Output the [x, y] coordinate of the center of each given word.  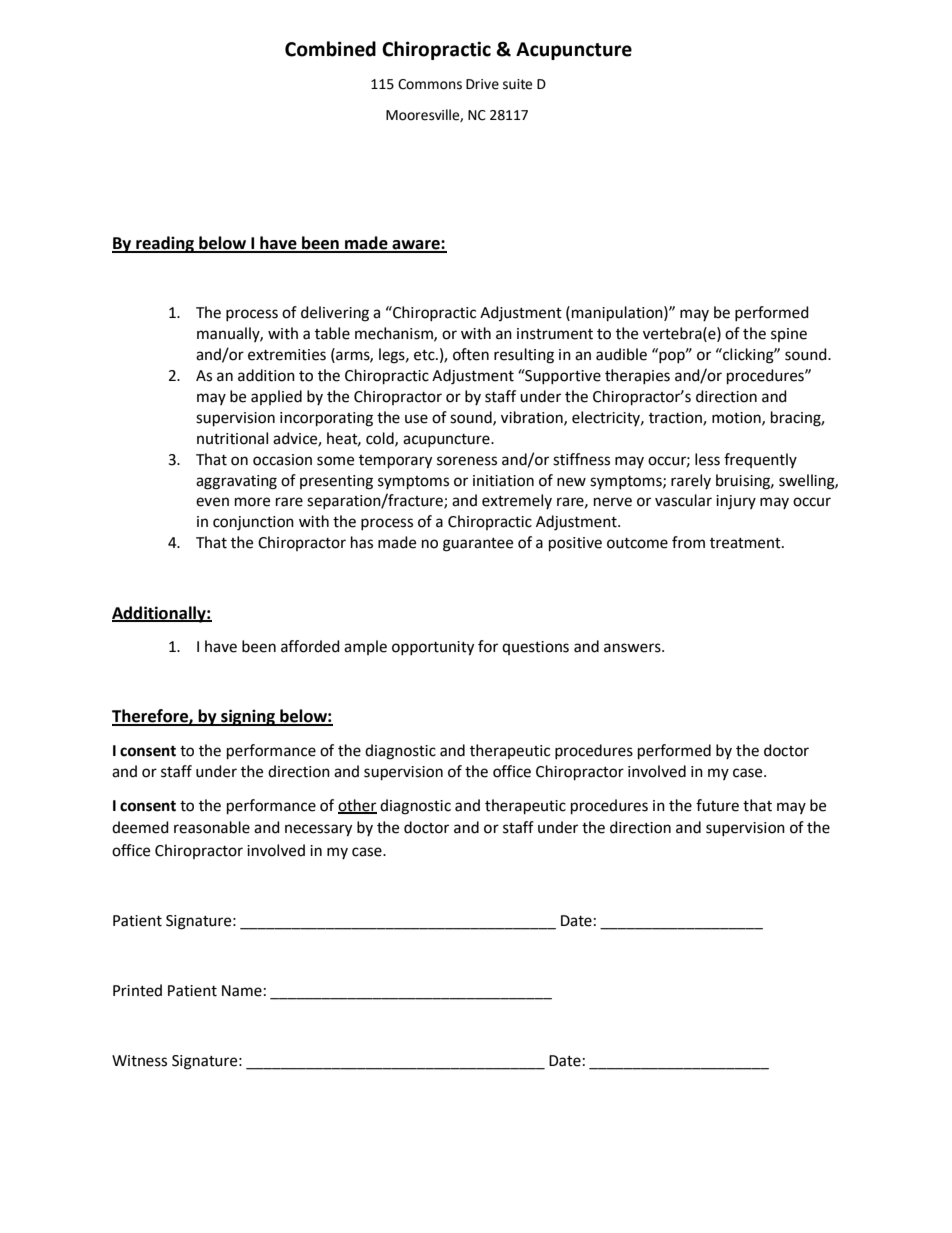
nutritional [232, 438]
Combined [330, 49]
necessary [318, 830]
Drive [482, 84]
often [471, 354]
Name [242, 991]
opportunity [433, 648]
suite [517, 84]
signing [248, 717]
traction [676, 419]
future [717, 805]
